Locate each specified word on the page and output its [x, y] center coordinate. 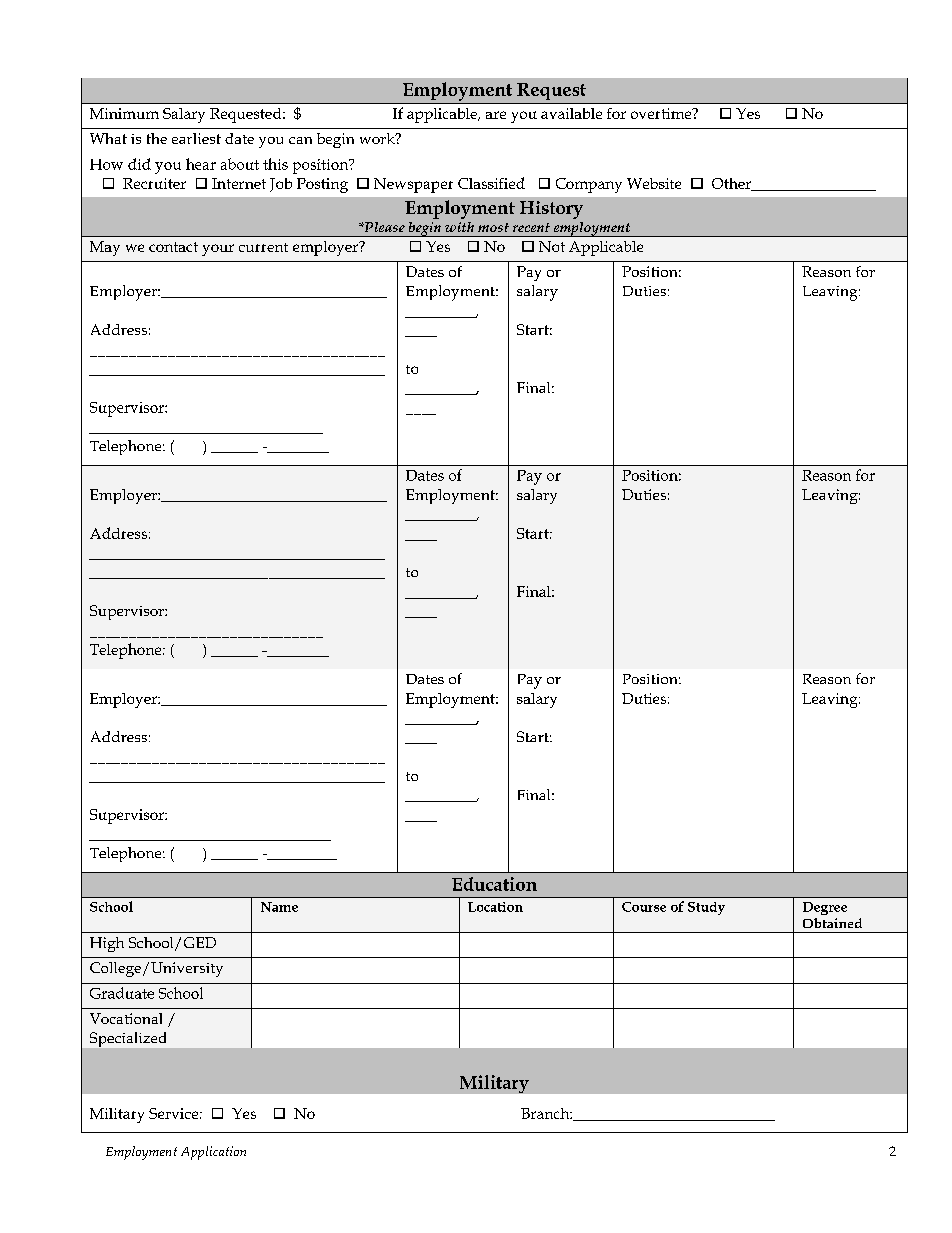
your [218, 250]
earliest [196, 138]
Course [644, 907]
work [378, 138]
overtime [662, 113]
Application [213, 1153]
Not [552, 246]
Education [494, 884]
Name [279, 907]
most [493, 227]
